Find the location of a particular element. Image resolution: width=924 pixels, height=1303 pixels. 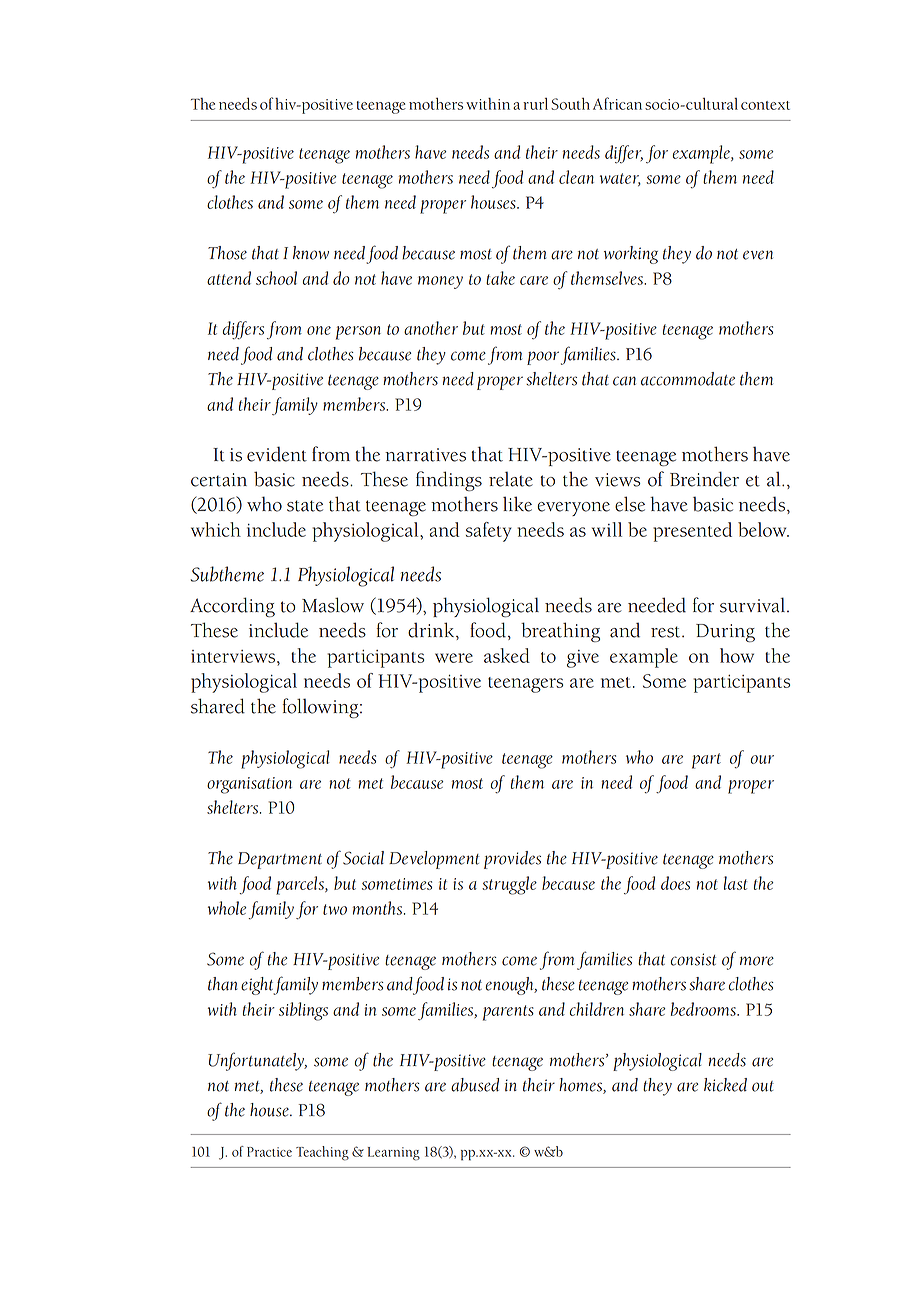

Practice is located at coordinates (269, 1152).
